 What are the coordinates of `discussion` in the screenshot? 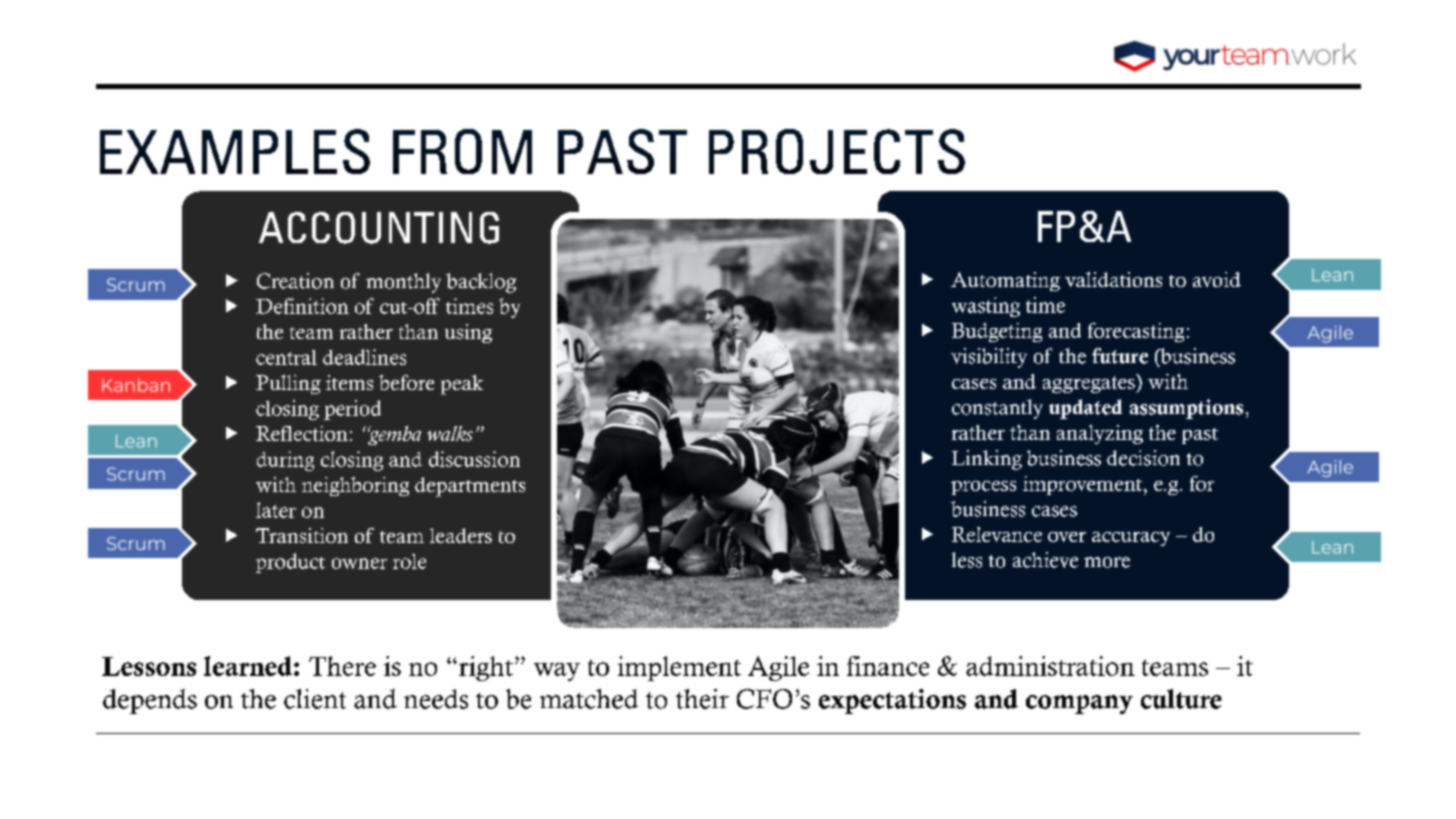 It's located at (474, 459).
